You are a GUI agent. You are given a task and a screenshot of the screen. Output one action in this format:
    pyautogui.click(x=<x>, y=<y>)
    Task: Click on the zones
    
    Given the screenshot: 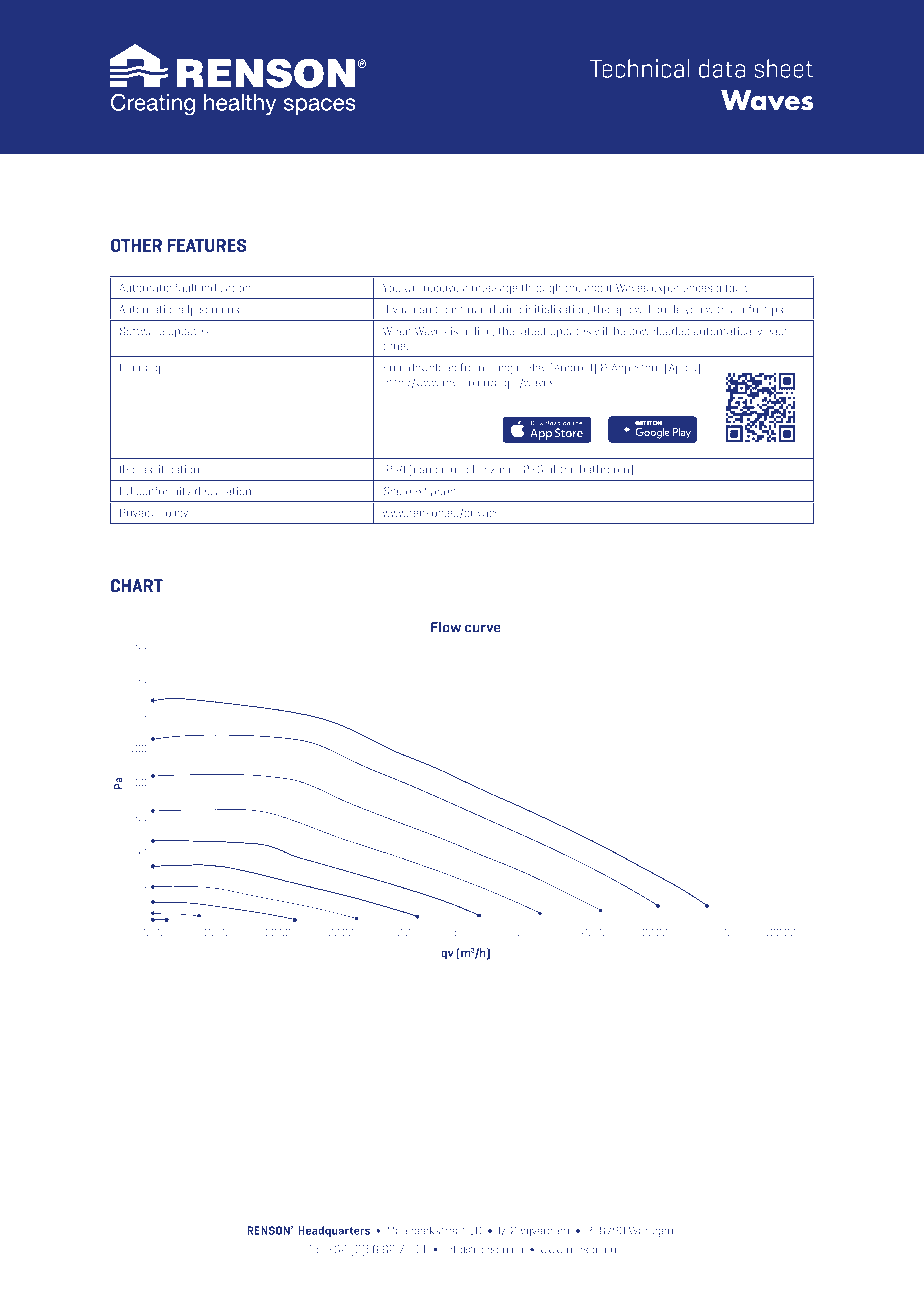 What is the action you would take?
    pyautogui.click(x=505, y=470)
